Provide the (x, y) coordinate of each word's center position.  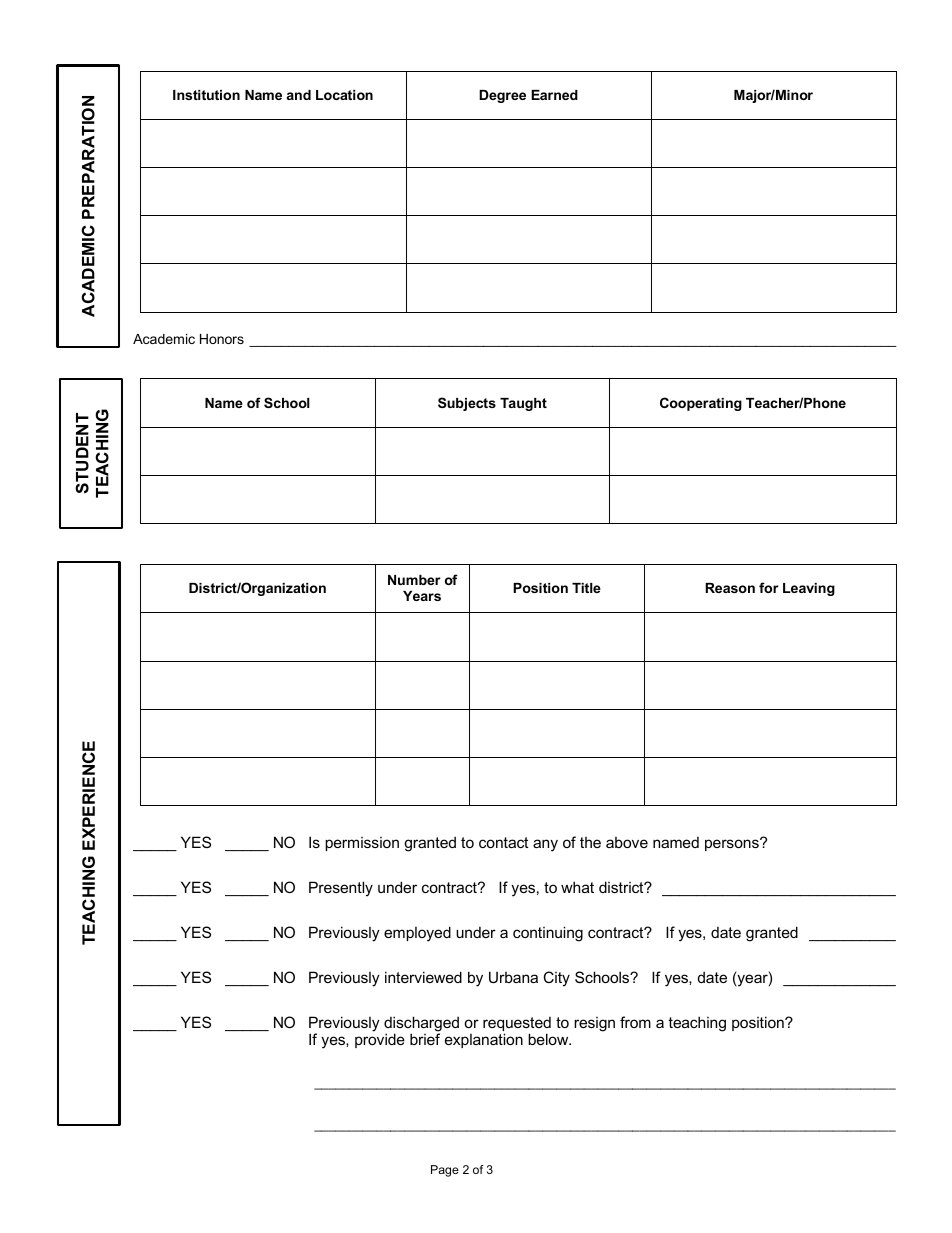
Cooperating (701, 404)
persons (733, 844)
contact (503, 842)
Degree (502, 96)
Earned (554, 95)
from (635, 1022)
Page (445, 1171)
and (299, 95)
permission (362, 844)
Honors (222, 339)
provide (380, 1040)
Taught (523, 404)
